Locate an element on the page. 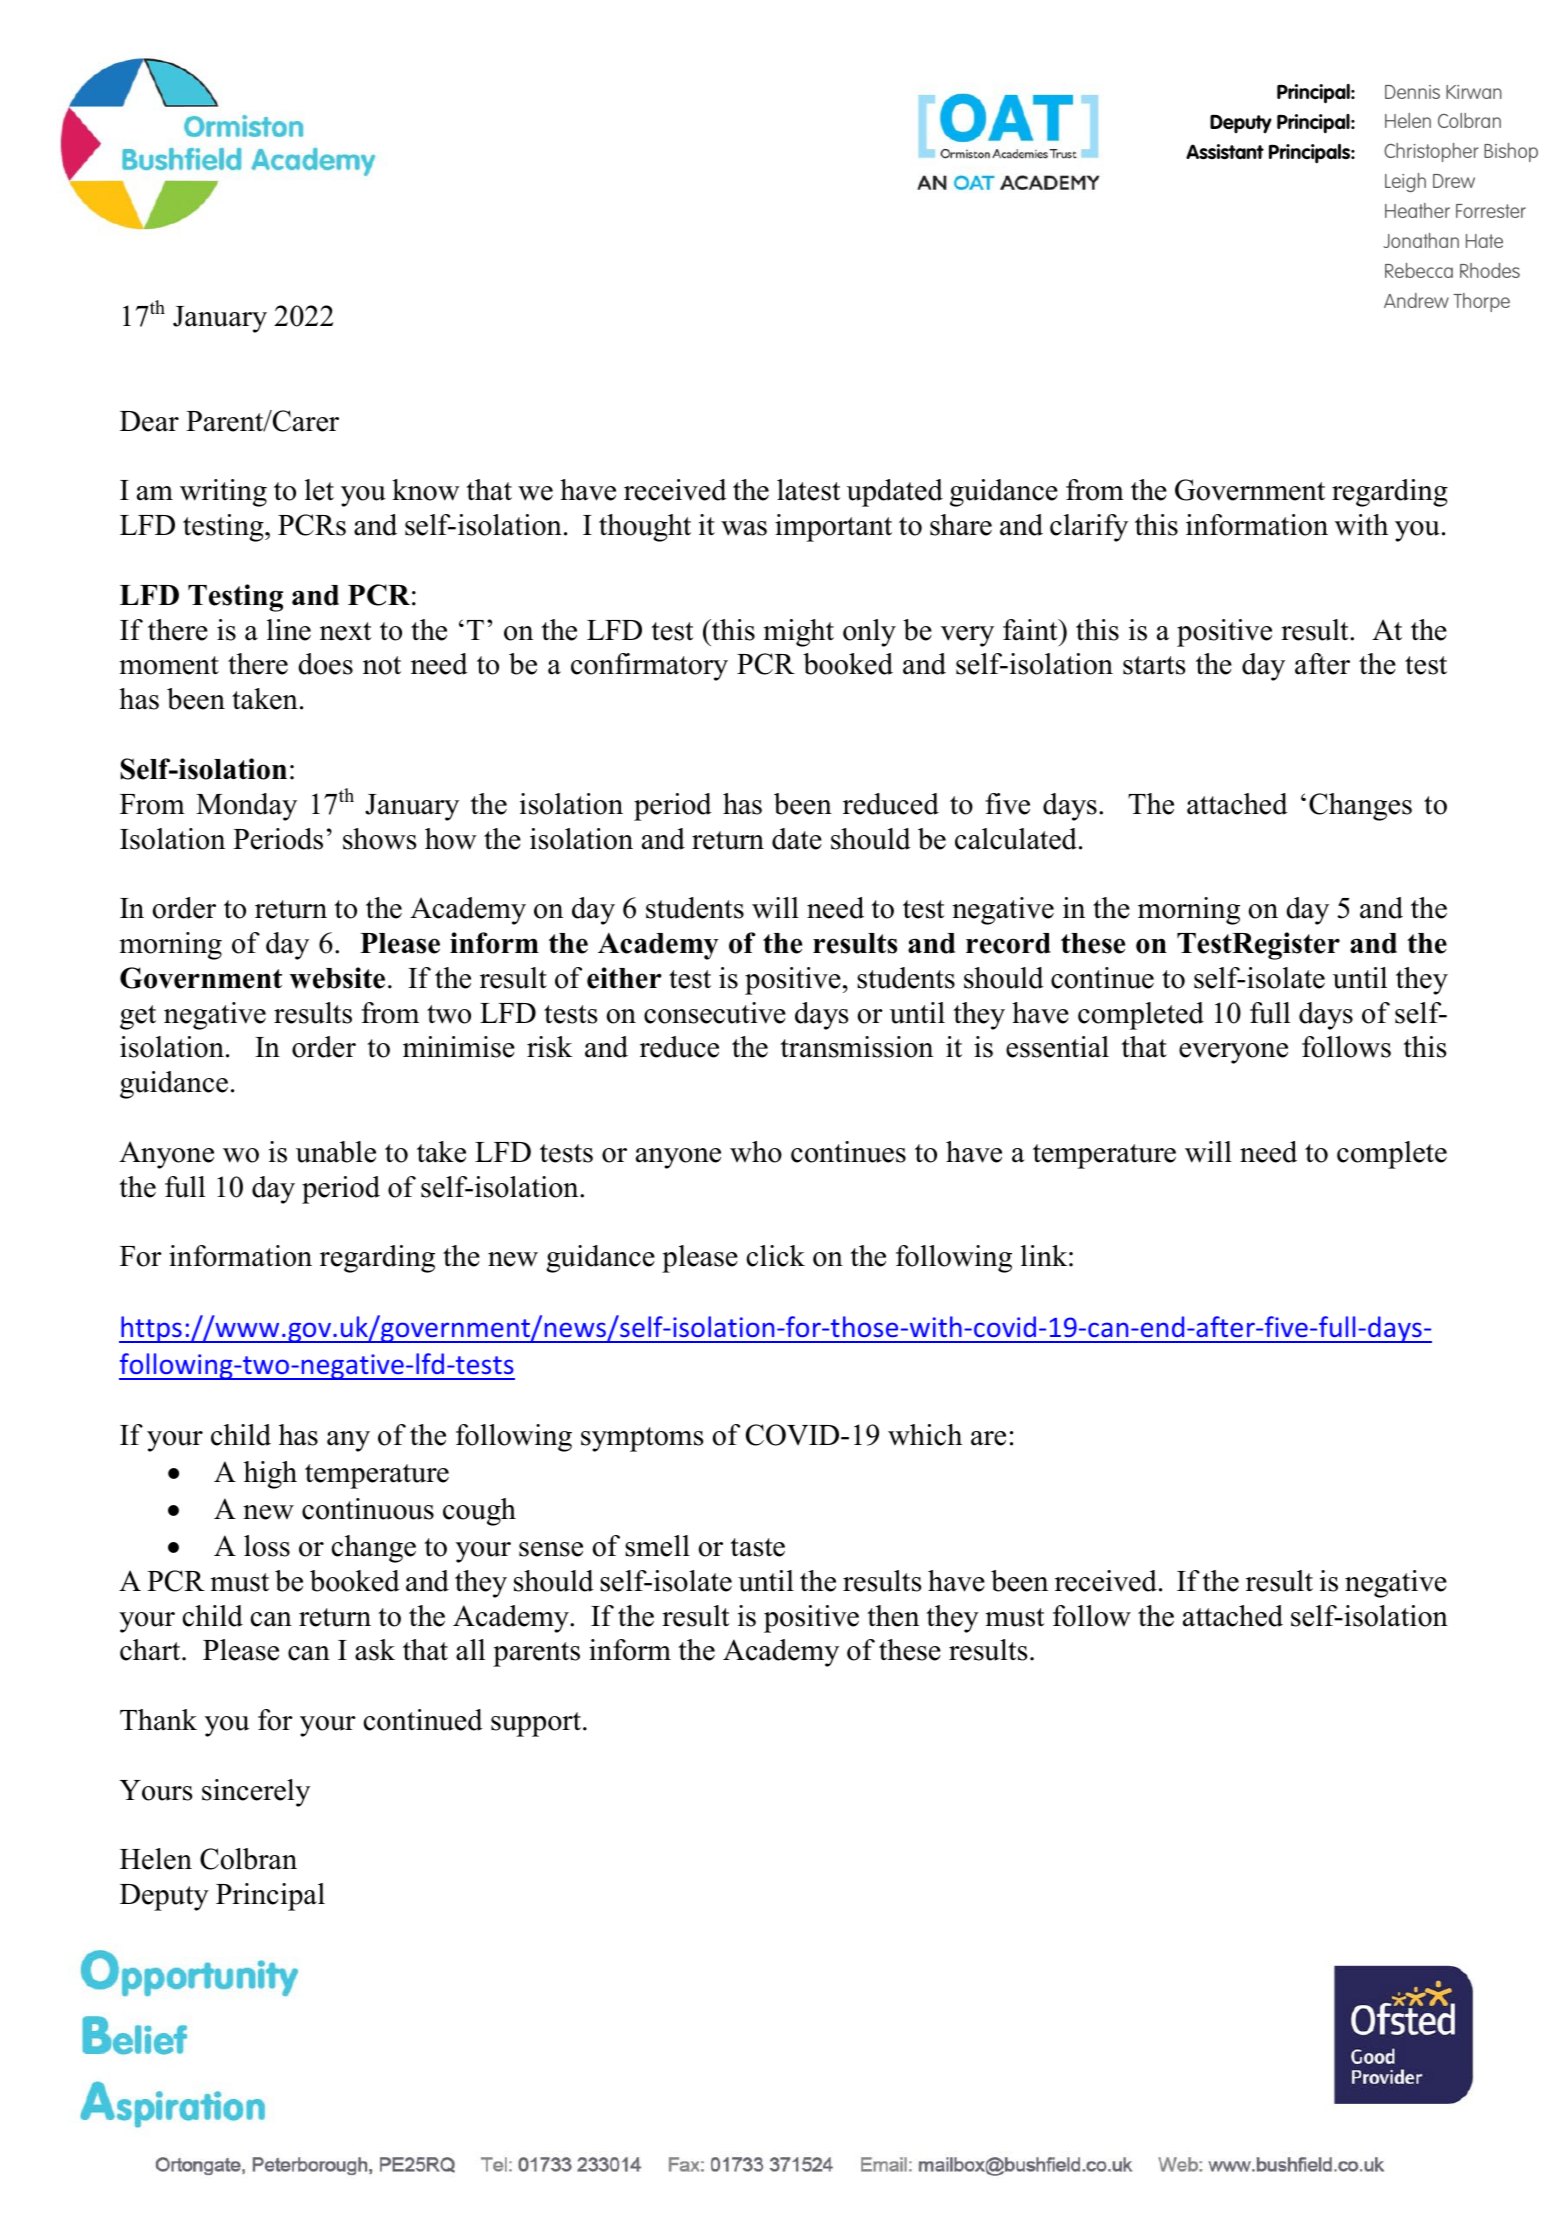 The height and width of the image is (2217, 1567). unable is located at coordinates (336, 1152).
